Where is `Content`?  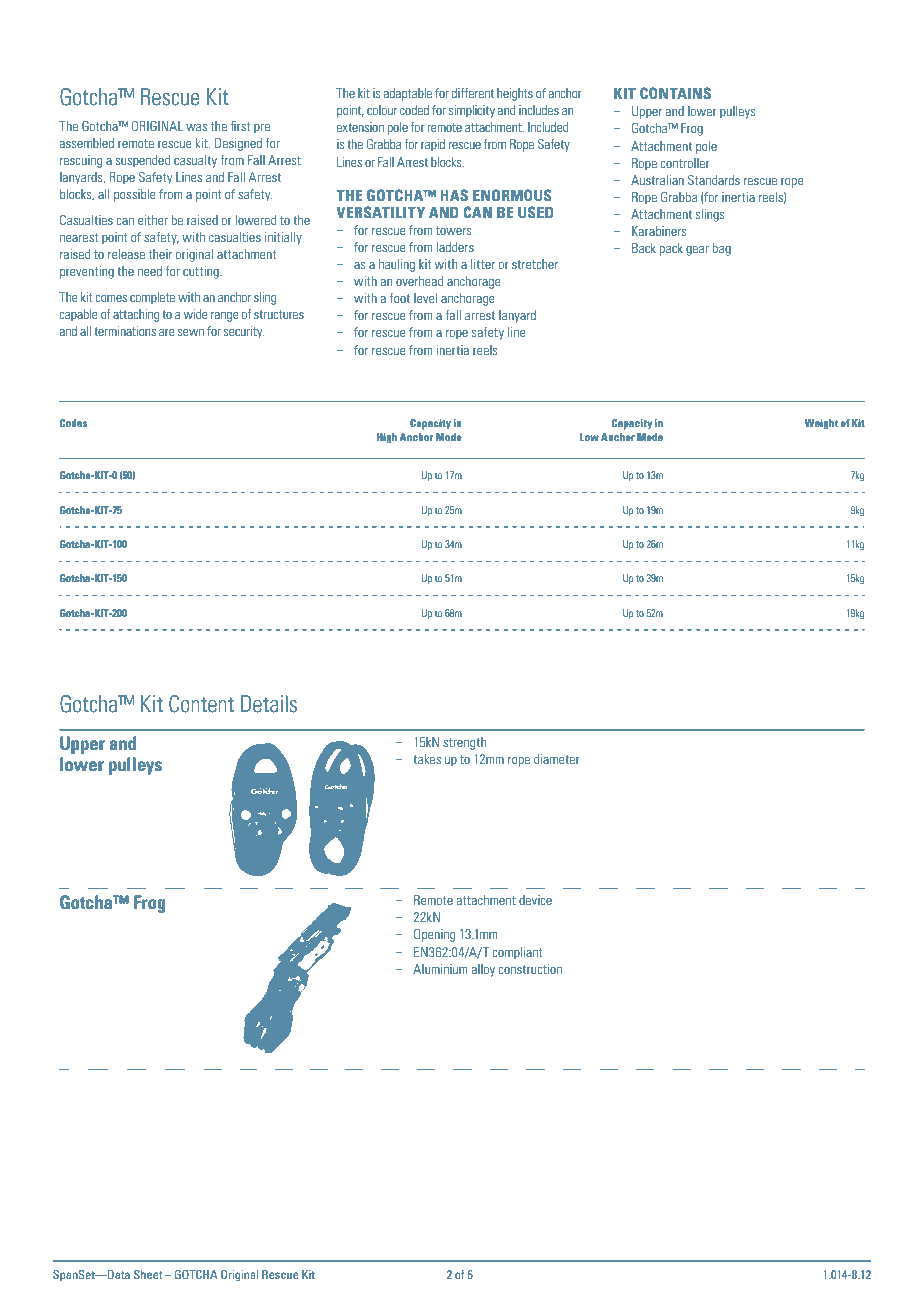
Content is located at coordinates (201, 704).
